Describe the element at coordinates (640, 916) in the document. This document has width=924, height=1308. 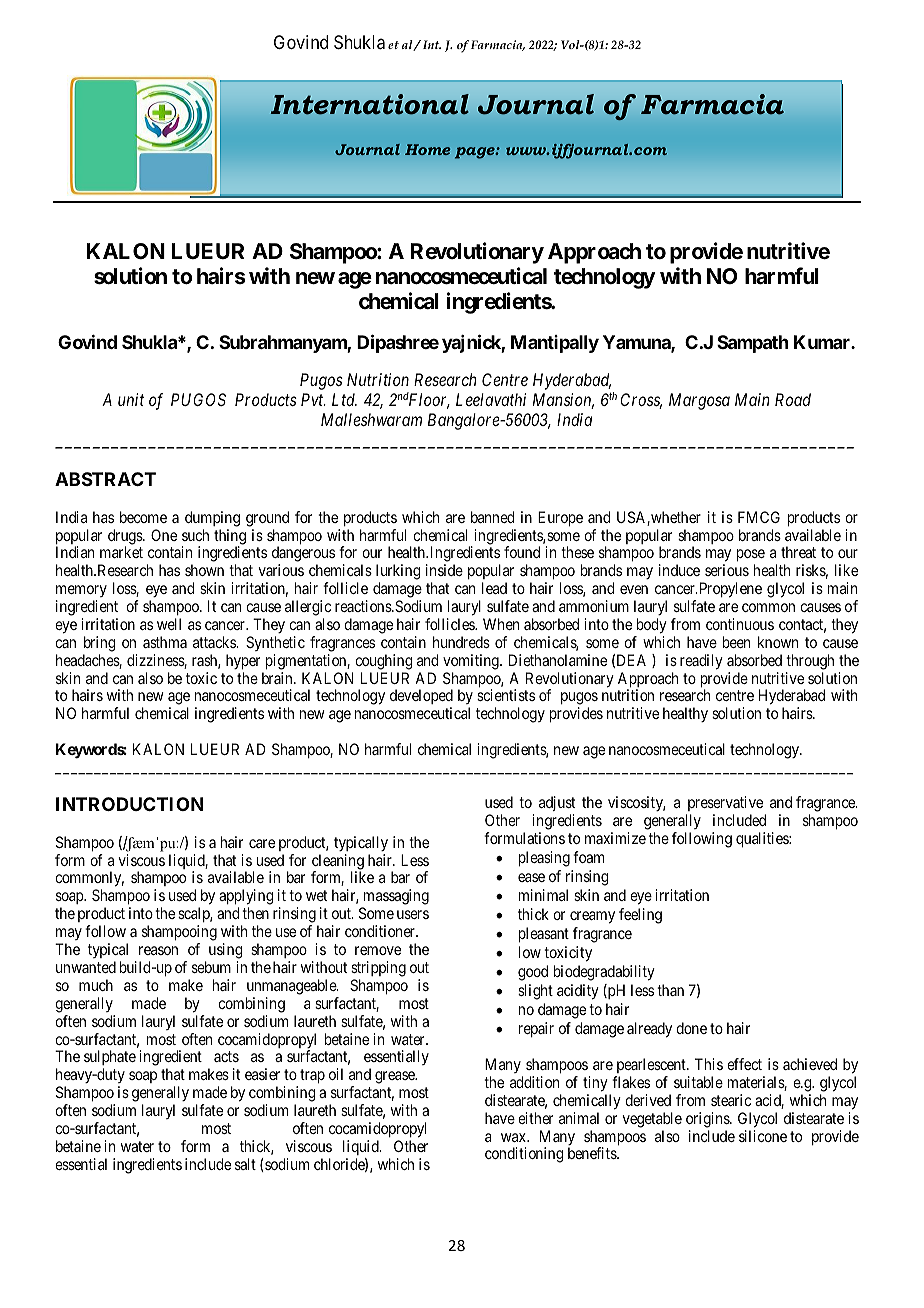
I see `feeling` at that location.
